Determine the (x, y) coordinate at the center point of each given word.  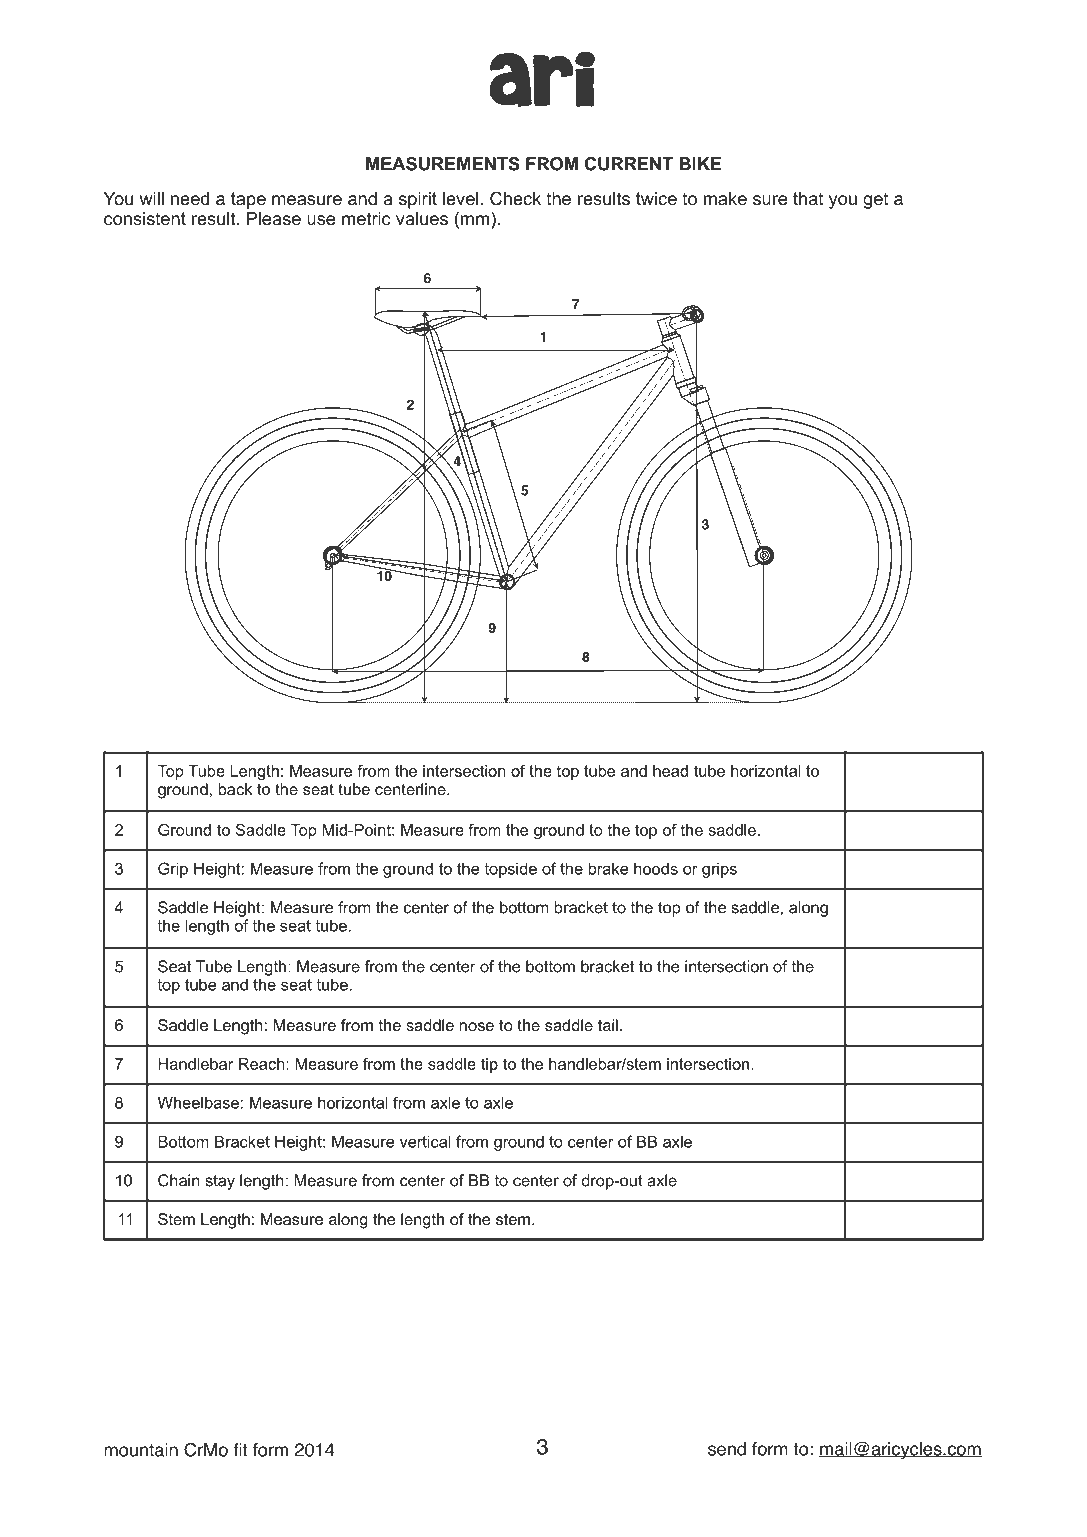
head (670, 771)
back (235, 789)
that (808, 198)
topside (510, 870)
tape (248, 200)
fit (240, 1450)
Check (515, 198)
